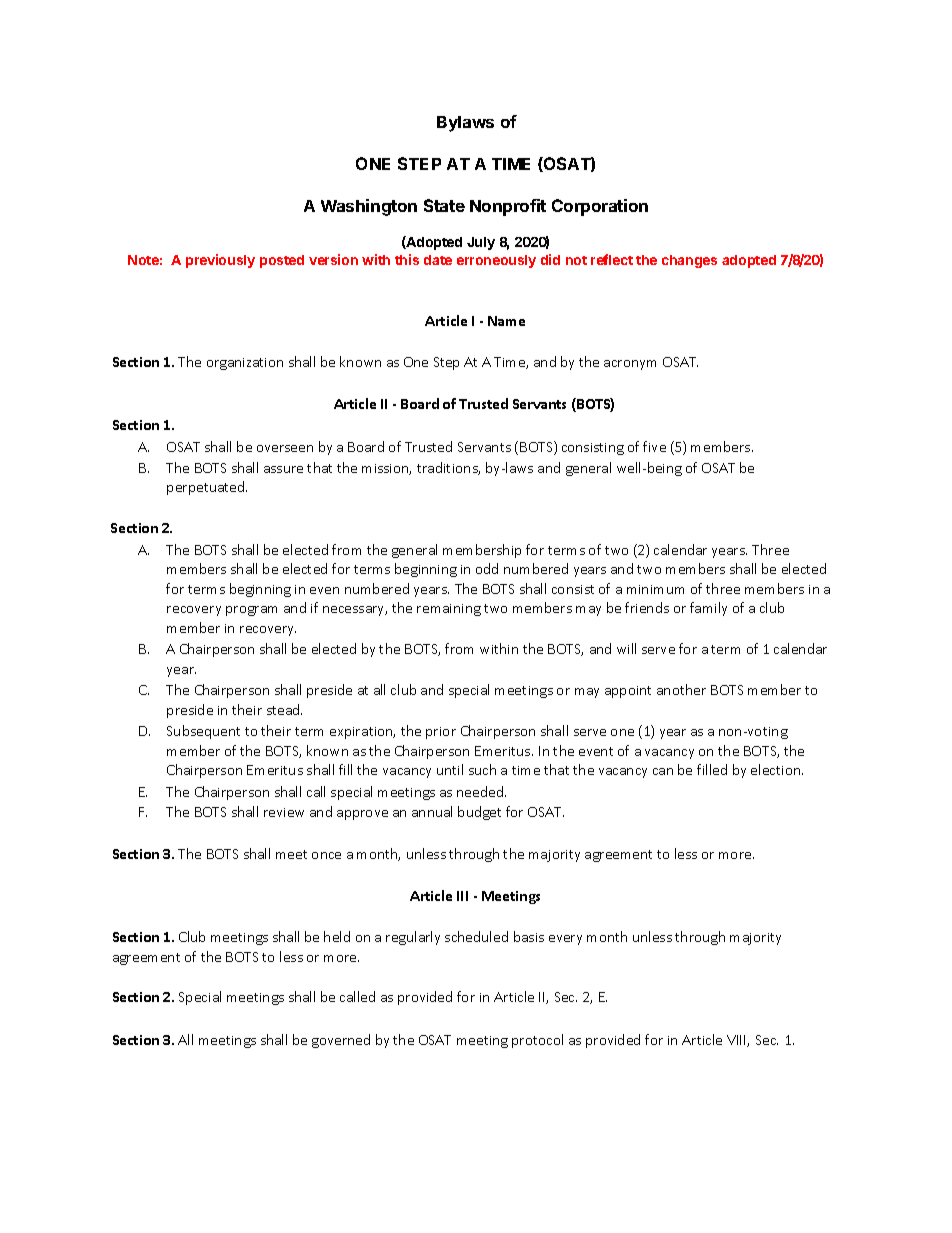 This screenshot has width=952, height=1233. I want to click on posted, so click(282, 261).
